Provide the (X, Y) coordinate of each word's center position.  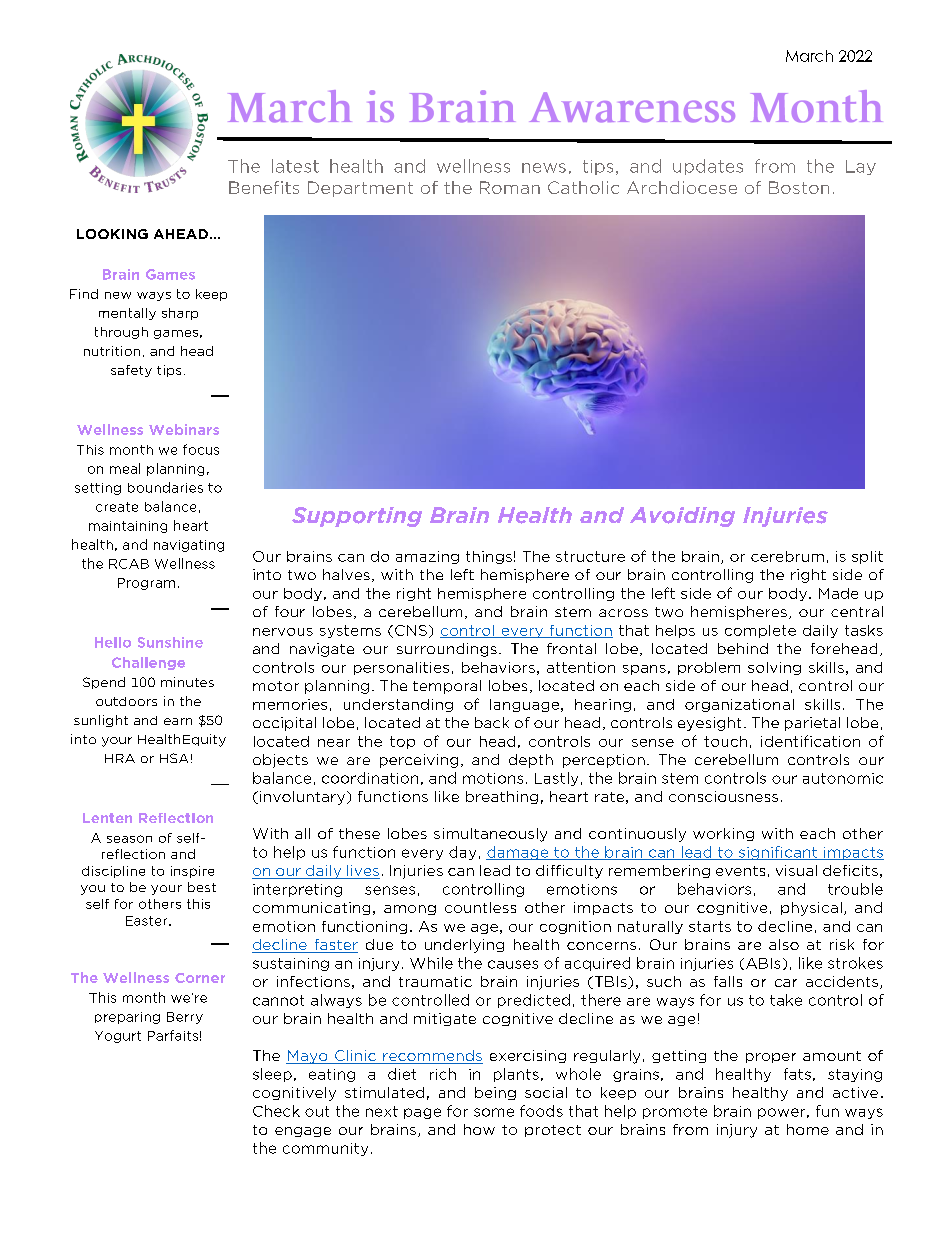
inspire (192, 872)
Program (146, 584)
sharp (180, 314)
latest (295, 166)
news (544, 168)
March (809, 56)
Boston (799, 187)
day (462, 853)
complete (760, 631)
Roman (510, 187)
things (489, 557)
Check (276, 1111)
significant (778, 853)
